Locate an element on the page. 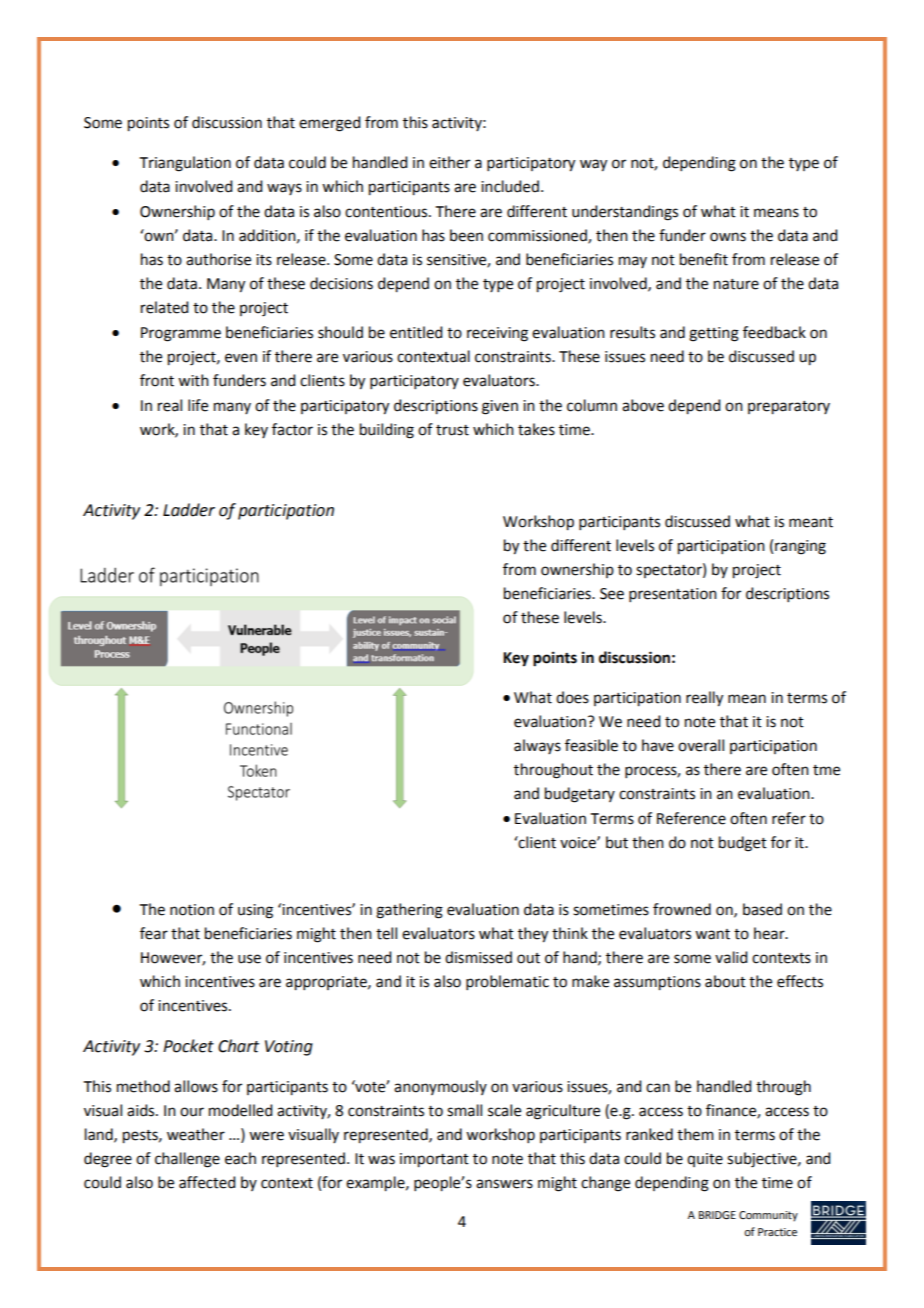 The image size is (924, 1308). dismissed is located at coordinates (478, 957).
